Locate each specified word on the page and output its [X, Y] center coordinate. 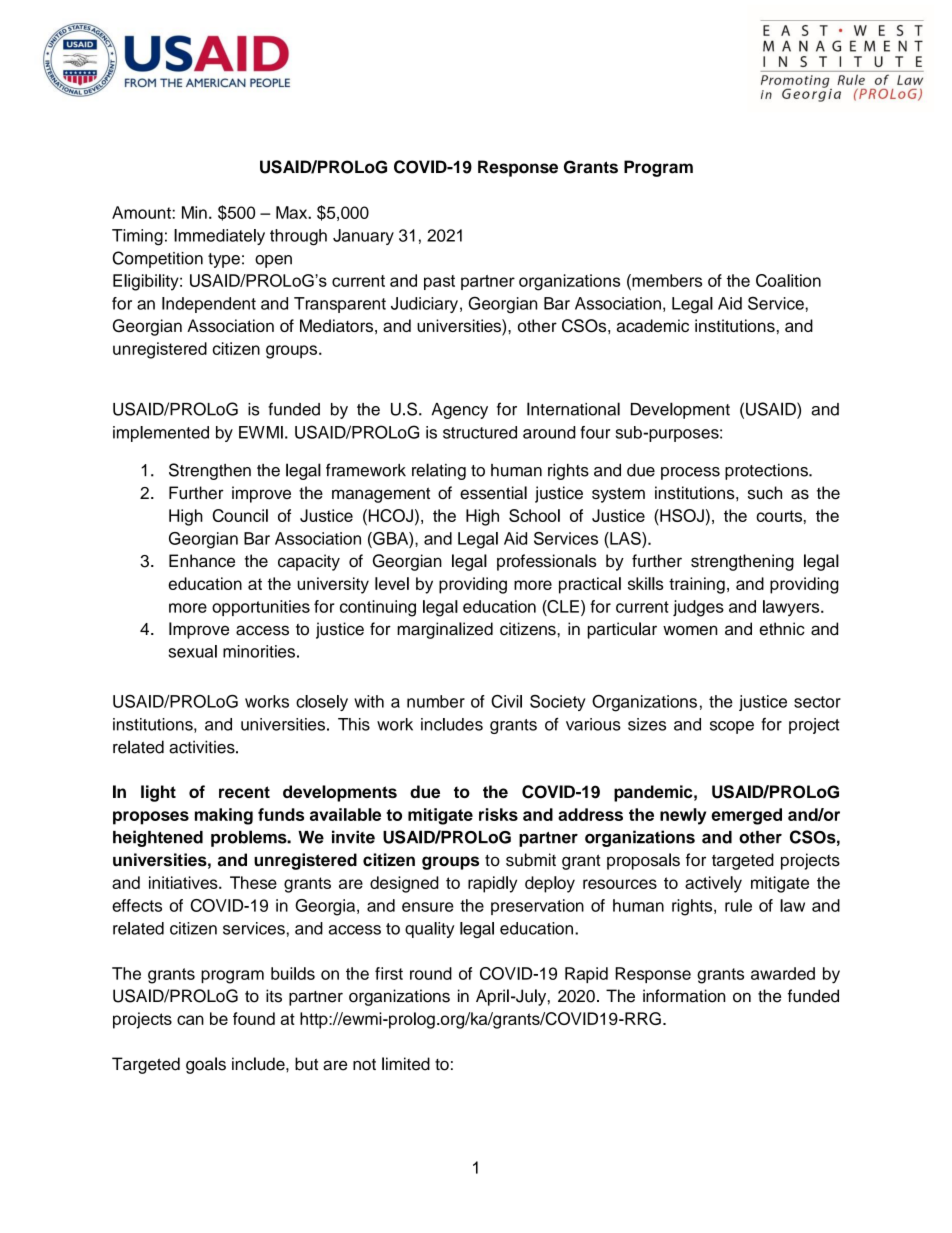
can [190, 1020]
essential [493, 493]
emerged [746, 816]
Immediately [219, 237]
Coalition [788, 280]
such [765, 493]
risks [498, 814]
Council [240, 515]
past [439, 282]
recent [244, 792]
